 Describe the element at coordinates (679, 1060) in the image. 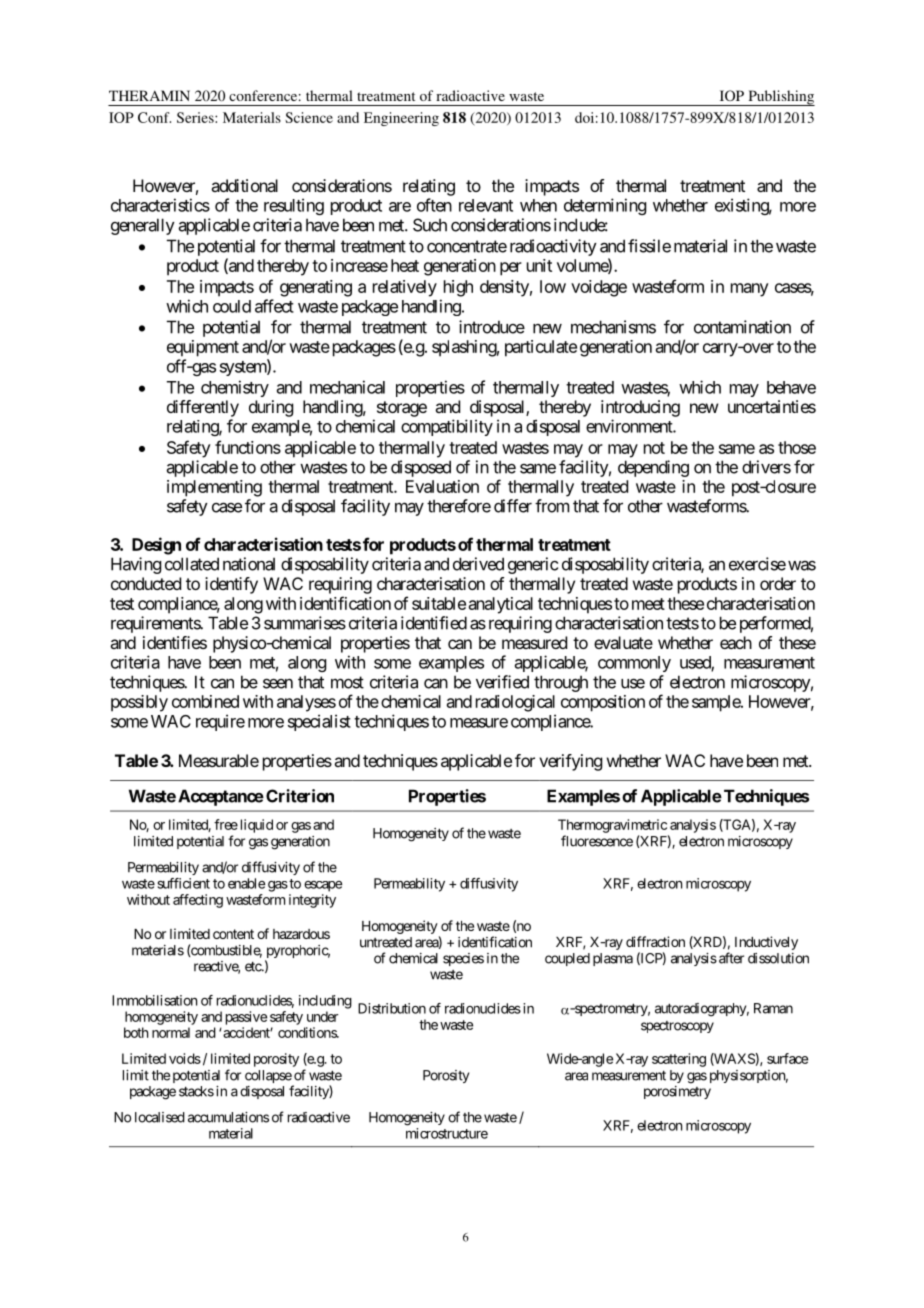

I see `scattering` at that location.
